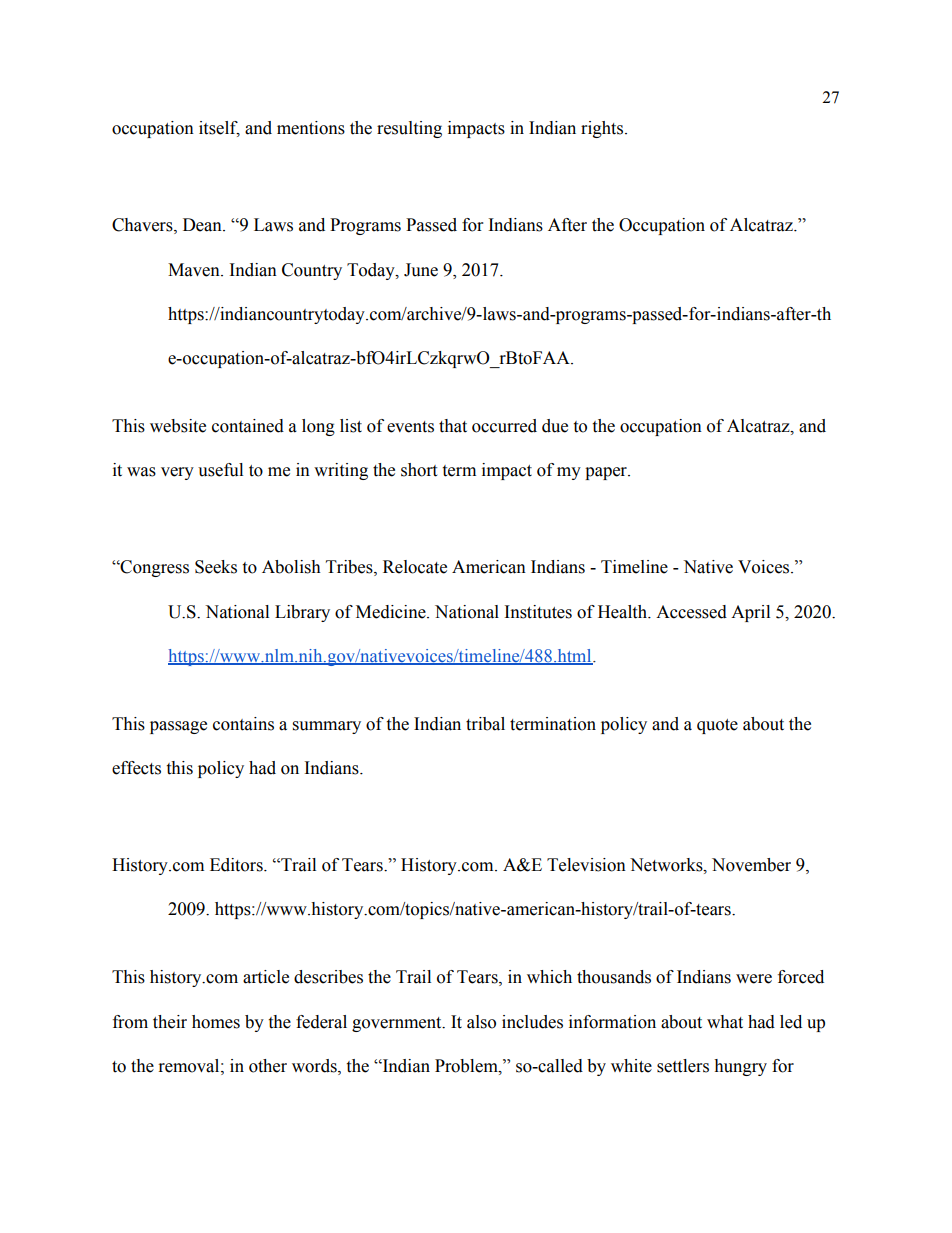  What do you see at coordinates (219, 129) in the document?
I see `itself` at bounding box center [219, 129].
